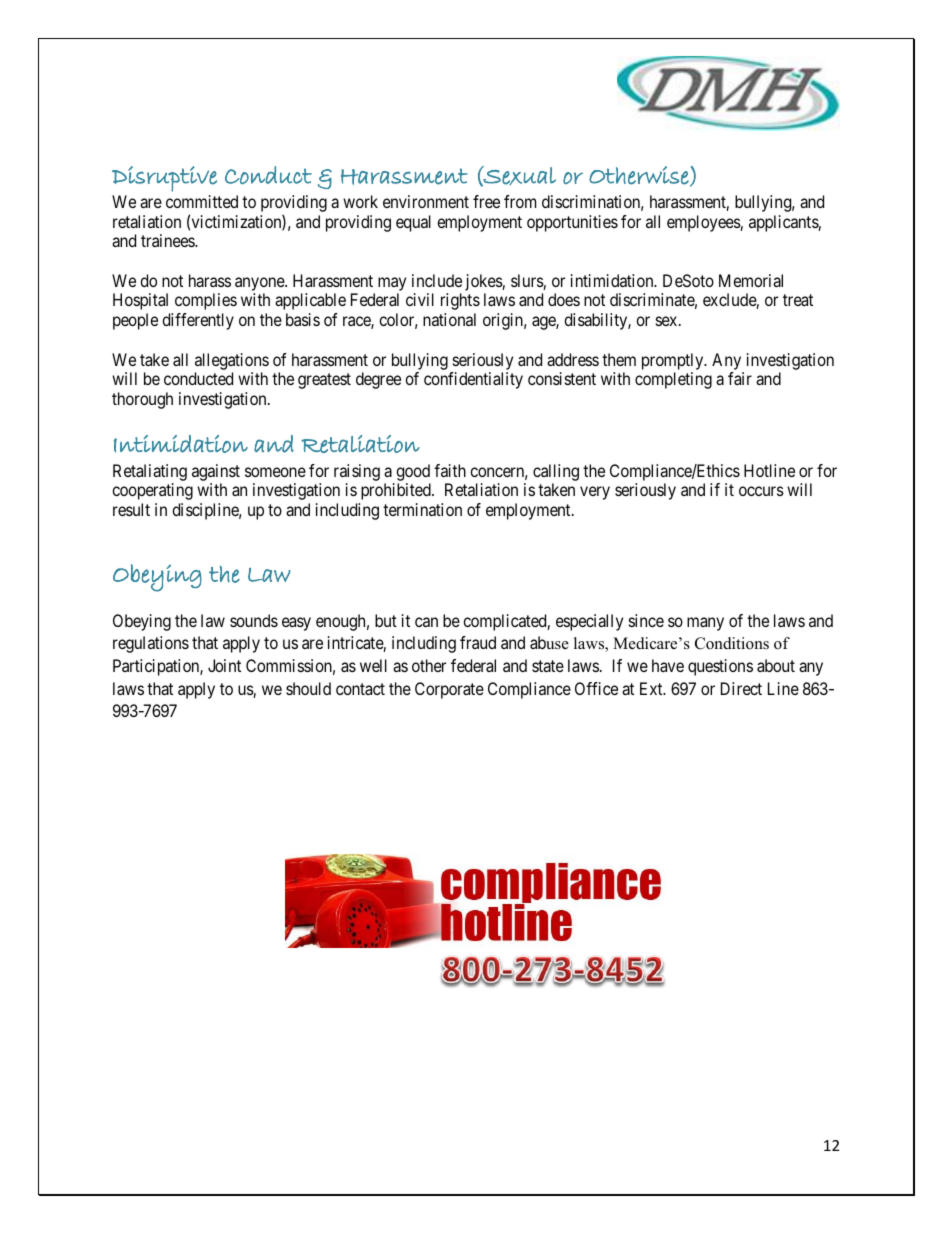 This screenshot has width=952, height=1233. What do you see at coordinates (705, 624) in the screenshot?
I see `many` at bounding box center [705, 624].
